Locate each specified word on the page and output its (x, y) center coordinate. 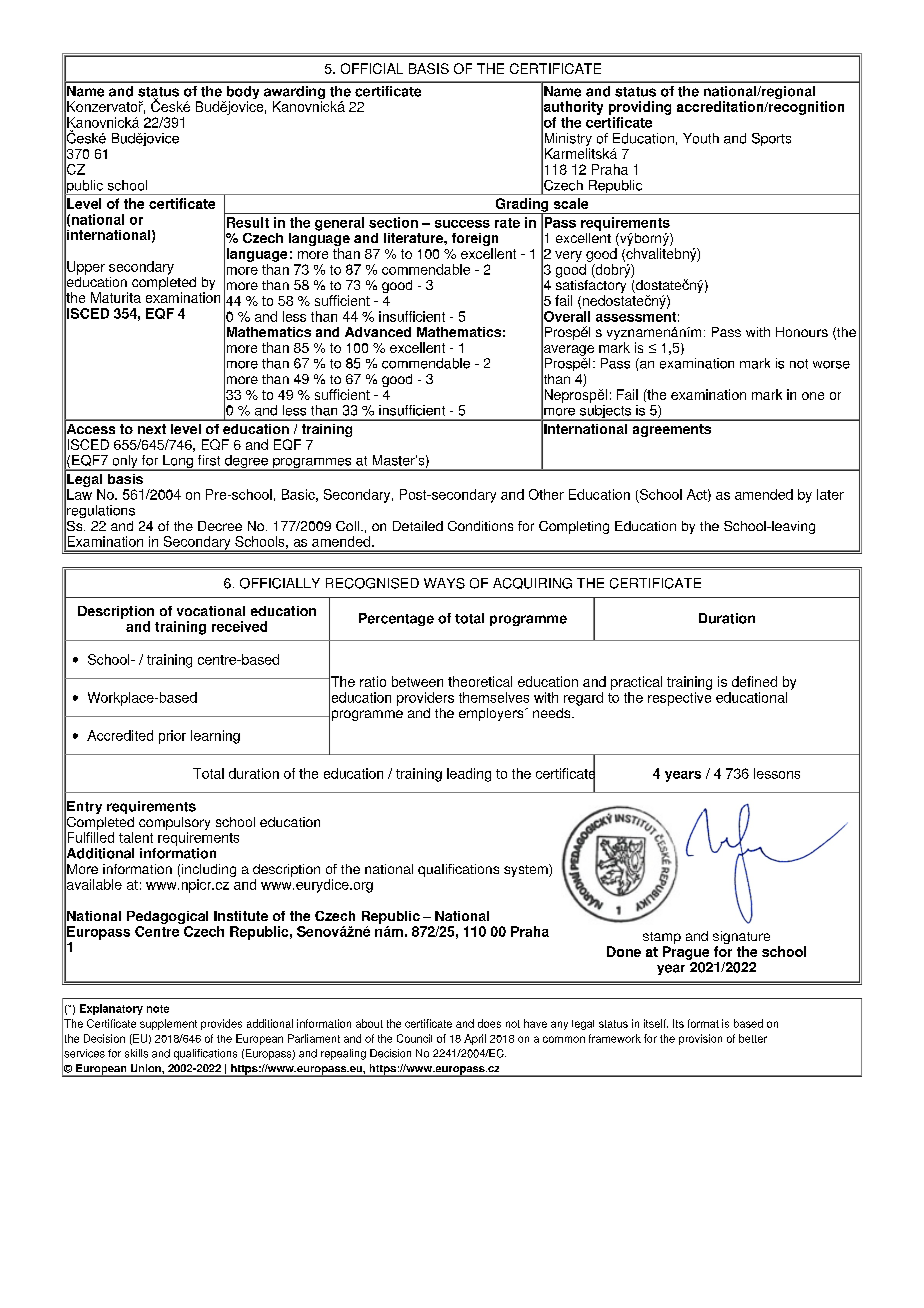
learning (215, 737)
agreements (672, 430)
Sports (771, 139)
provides (221, 1024)
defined (754, 681)
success (462, 224)
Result (248, 222)
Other (546, 494)
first (209, 460)
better (753, 1038)
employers (492, 714)
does (489, 1023)
